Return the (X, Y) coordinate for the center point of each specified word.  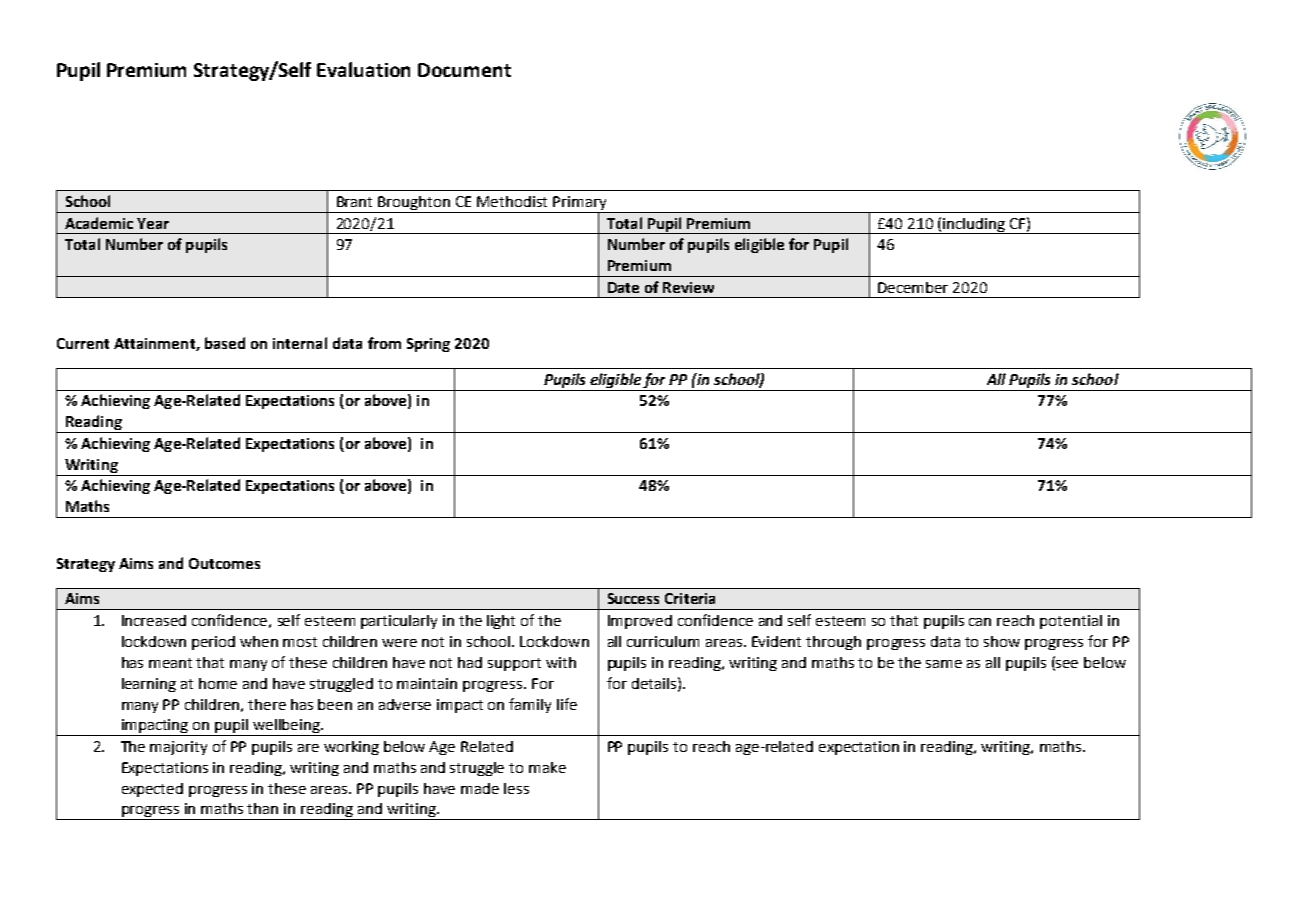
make (547, 767)
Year (153, 223)
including (974, 226)
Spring (428, 345)
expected (152, 790)
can (980, 622)
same (944, 664)
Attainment (155, 344)
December (913, 287)
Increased (154, 620)
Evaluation (363, 69)
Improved (640, 622)
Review (688, 287)
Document (464, 70)
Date (623, 287)
